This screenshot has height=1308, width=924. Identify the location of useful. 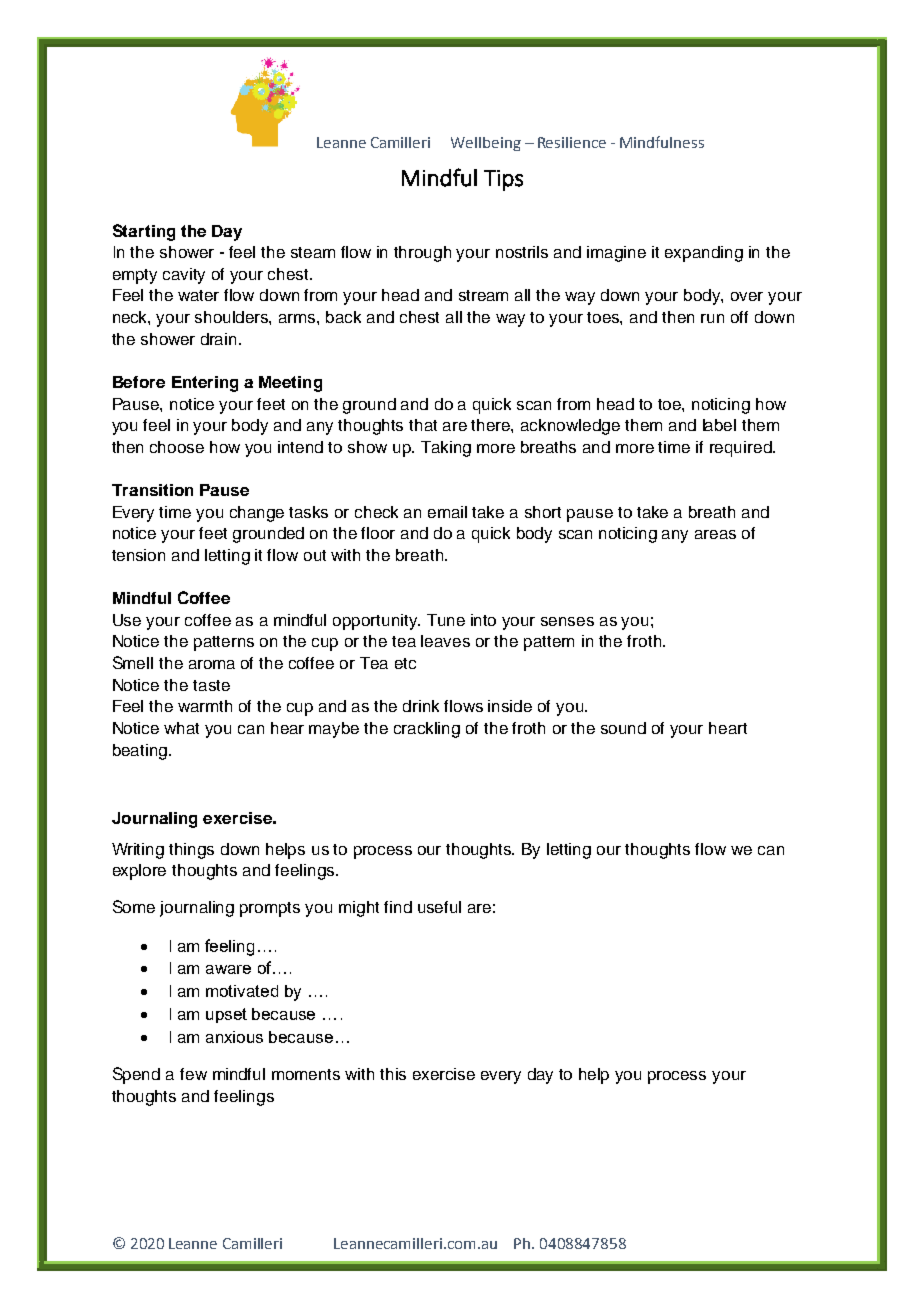
(439, 907).
